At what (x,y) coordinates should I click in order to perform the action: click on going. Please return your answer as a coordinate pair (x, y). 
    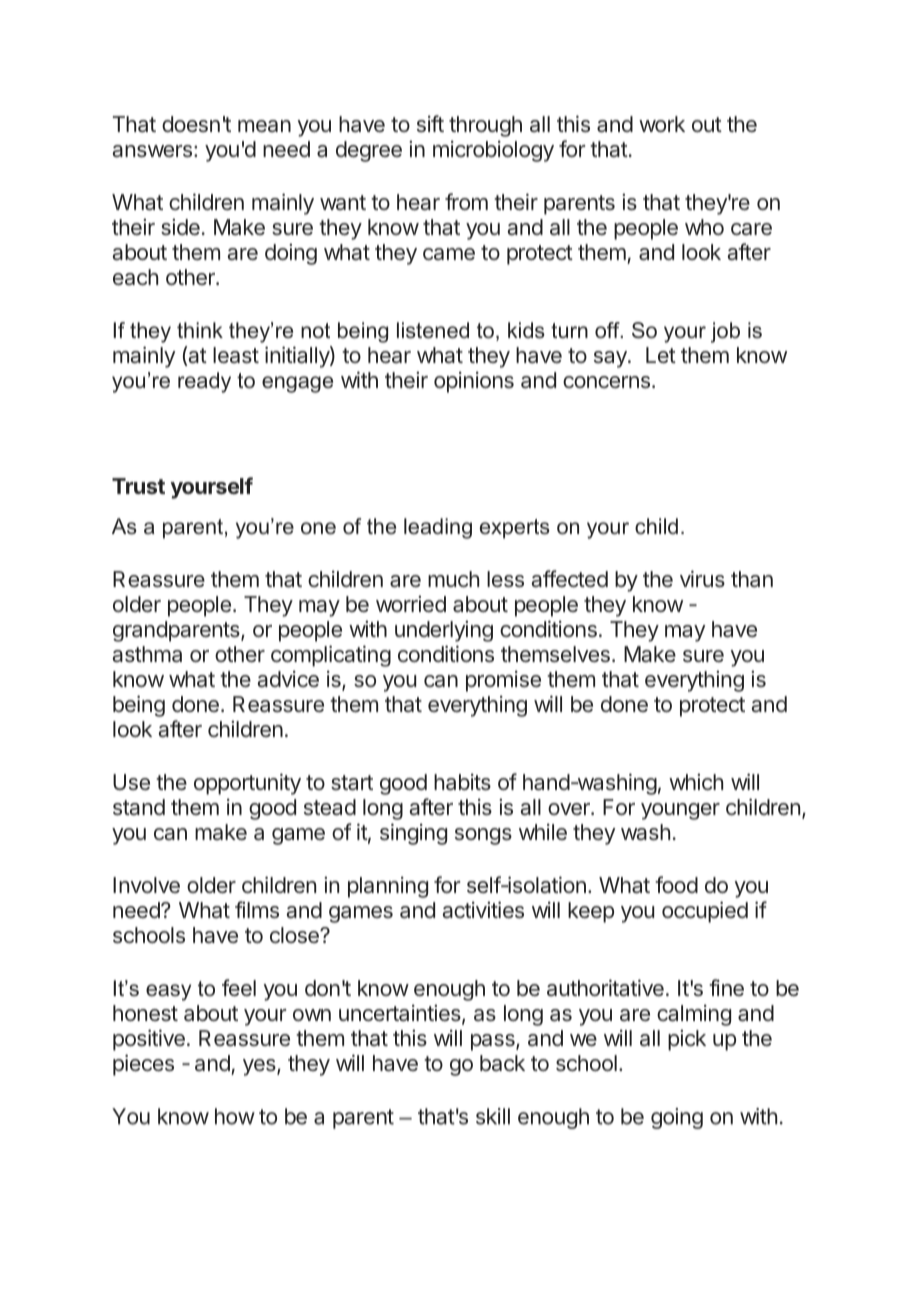
    Looking at the image, I should click on (677, 1118).
